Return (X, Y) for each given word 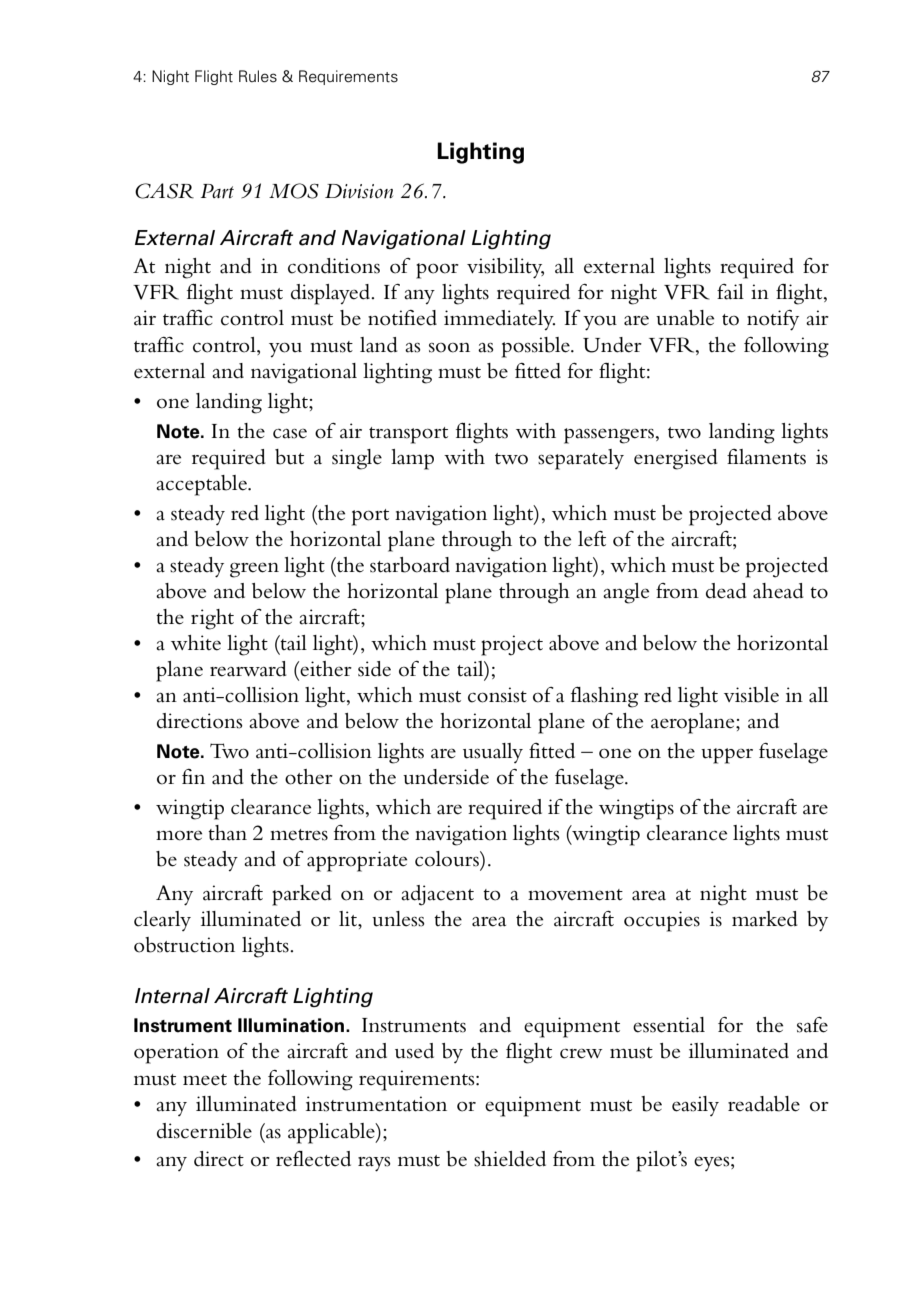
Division (359, 191)
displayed (332, 294)
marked (765, 919)
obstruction (184, 945)
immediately (499, 320)
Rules (258, 76)
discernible (204, 1131)
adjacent (437, 895)
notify (773, 320)
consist (497, 695)
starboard (410, 565)
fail (730, 292)
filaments (766, 457)
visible (751, 695)
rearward (248, 669)
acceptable (202, 485)
